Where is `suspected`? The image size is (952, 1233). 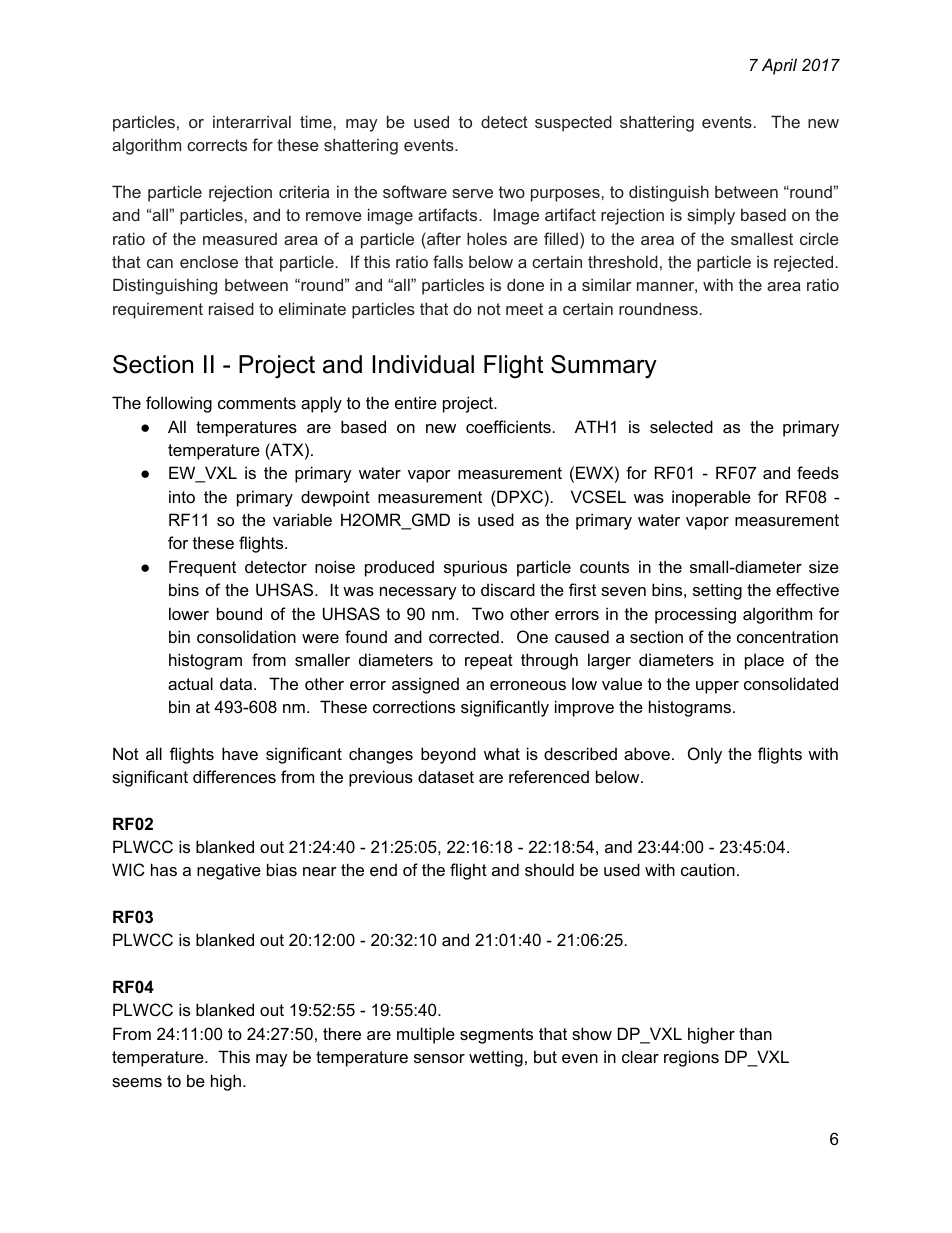
suspected is located at coordinates (573, 123).
